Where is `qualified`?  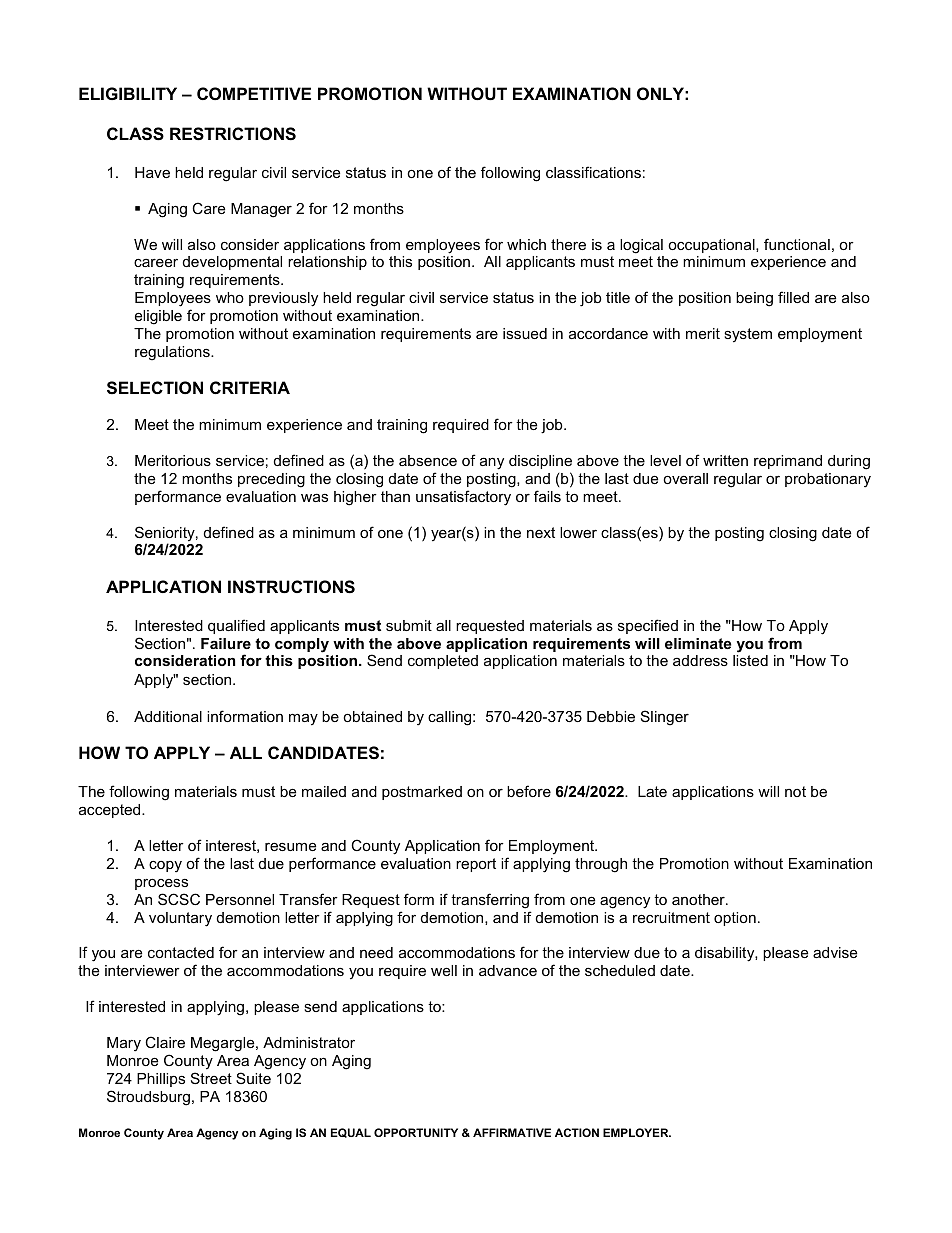 qualified is located at coordinates (236, 626).
